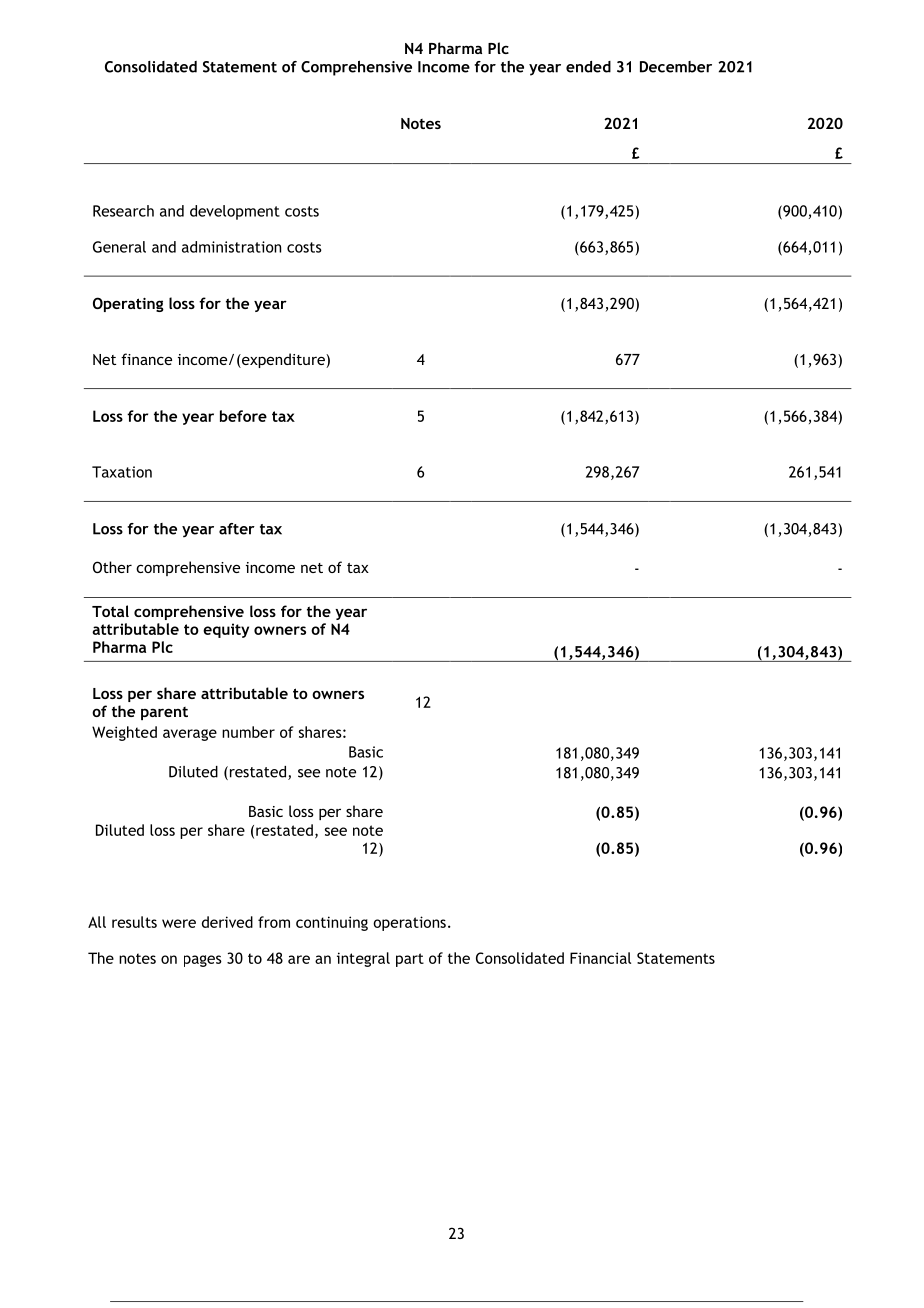 Image resolution: width=924 pixels, height=1308 pixels. What do you see at coordinates (123, 211) in the screenshot?
I see `Research` at bounding box center [123, 211].
